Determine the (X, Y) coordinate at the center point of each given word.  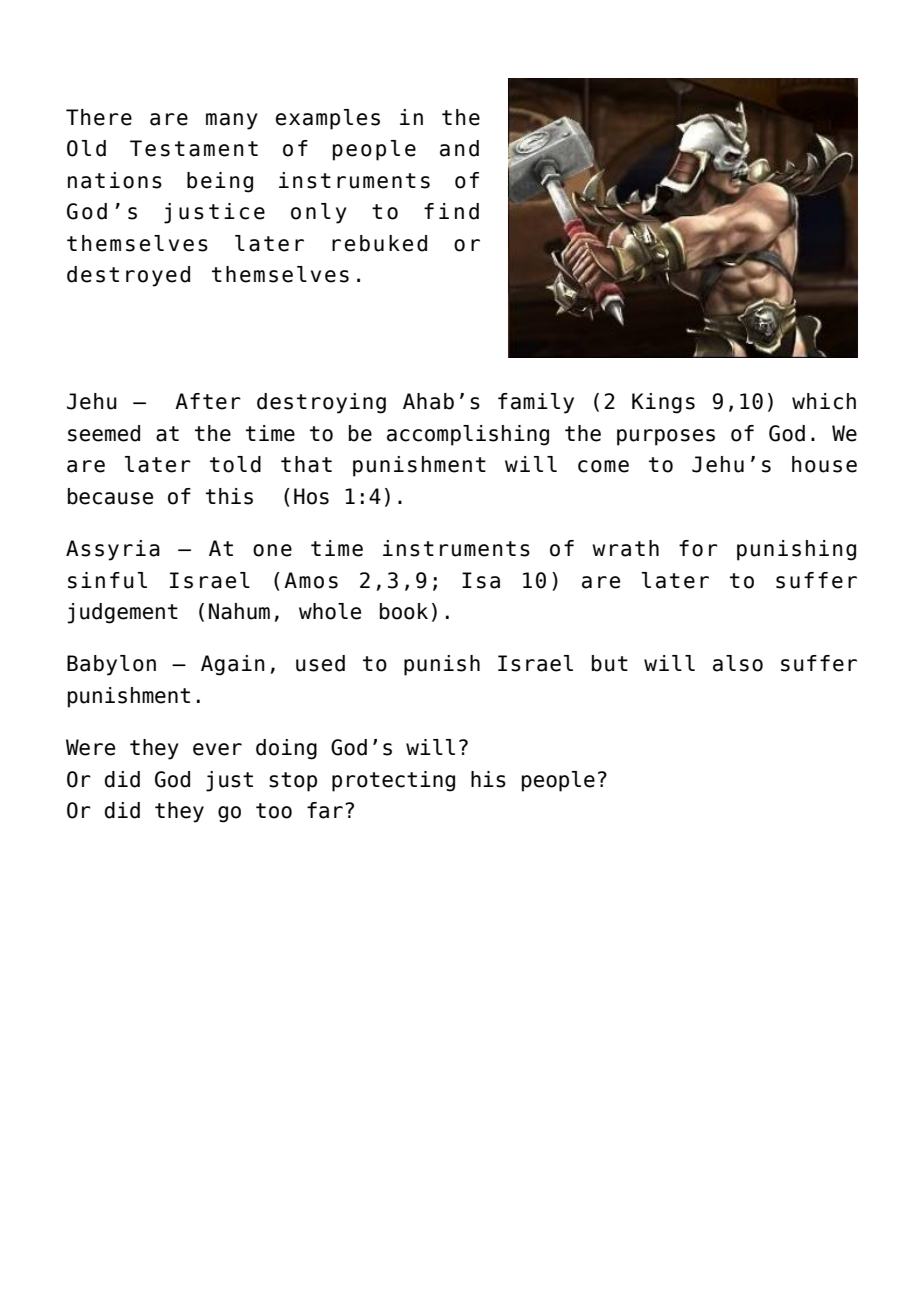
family (536, 403)
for (698, 548)
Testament (194, 148)
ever (217, 749)
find (451, 211)
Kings (663, 403)
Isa (481, 580)
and (459, 148)
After (208, 401)
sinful (107, 580)
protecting (393, 781)
